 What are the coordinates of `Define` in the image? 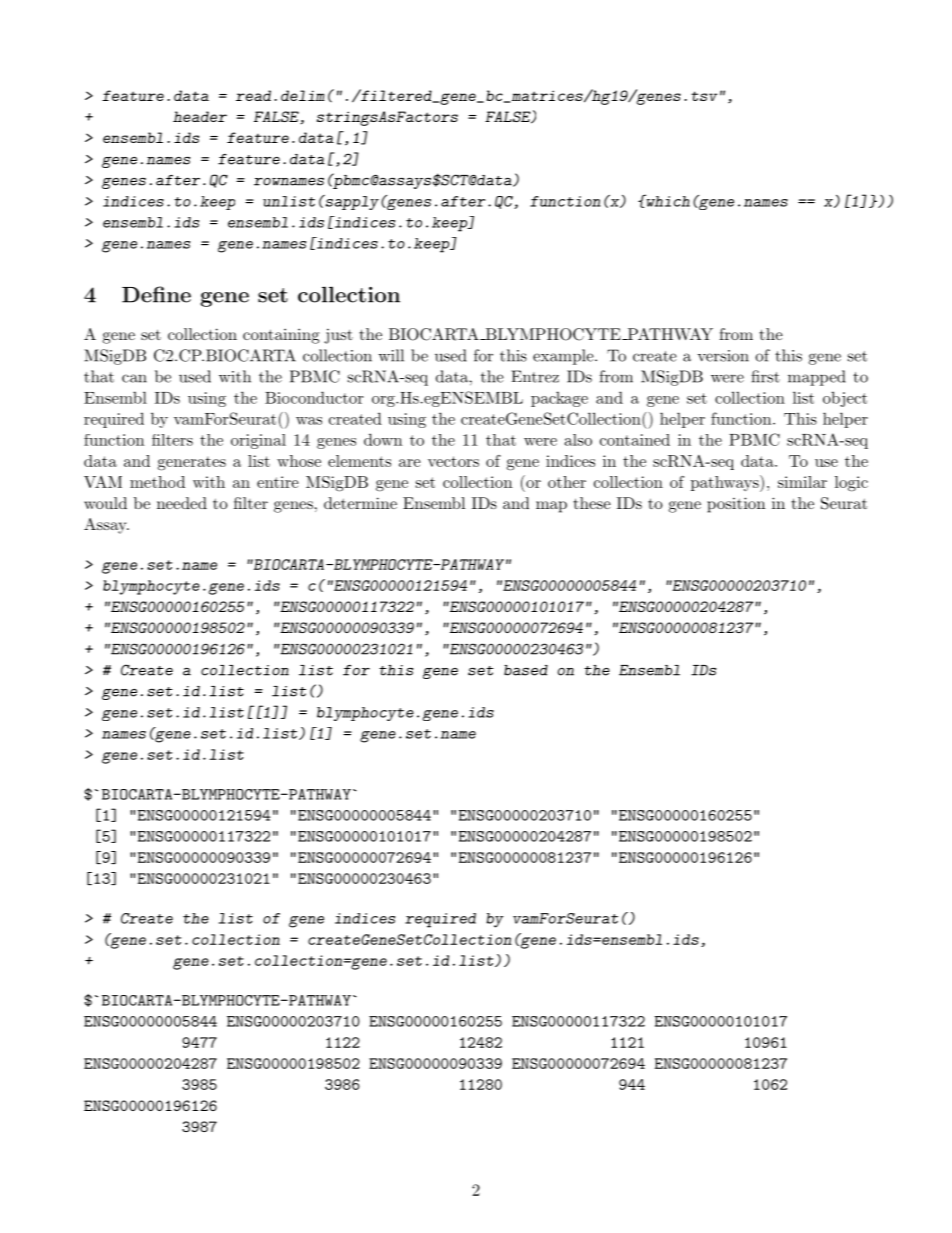 It's located at (156, 294).
